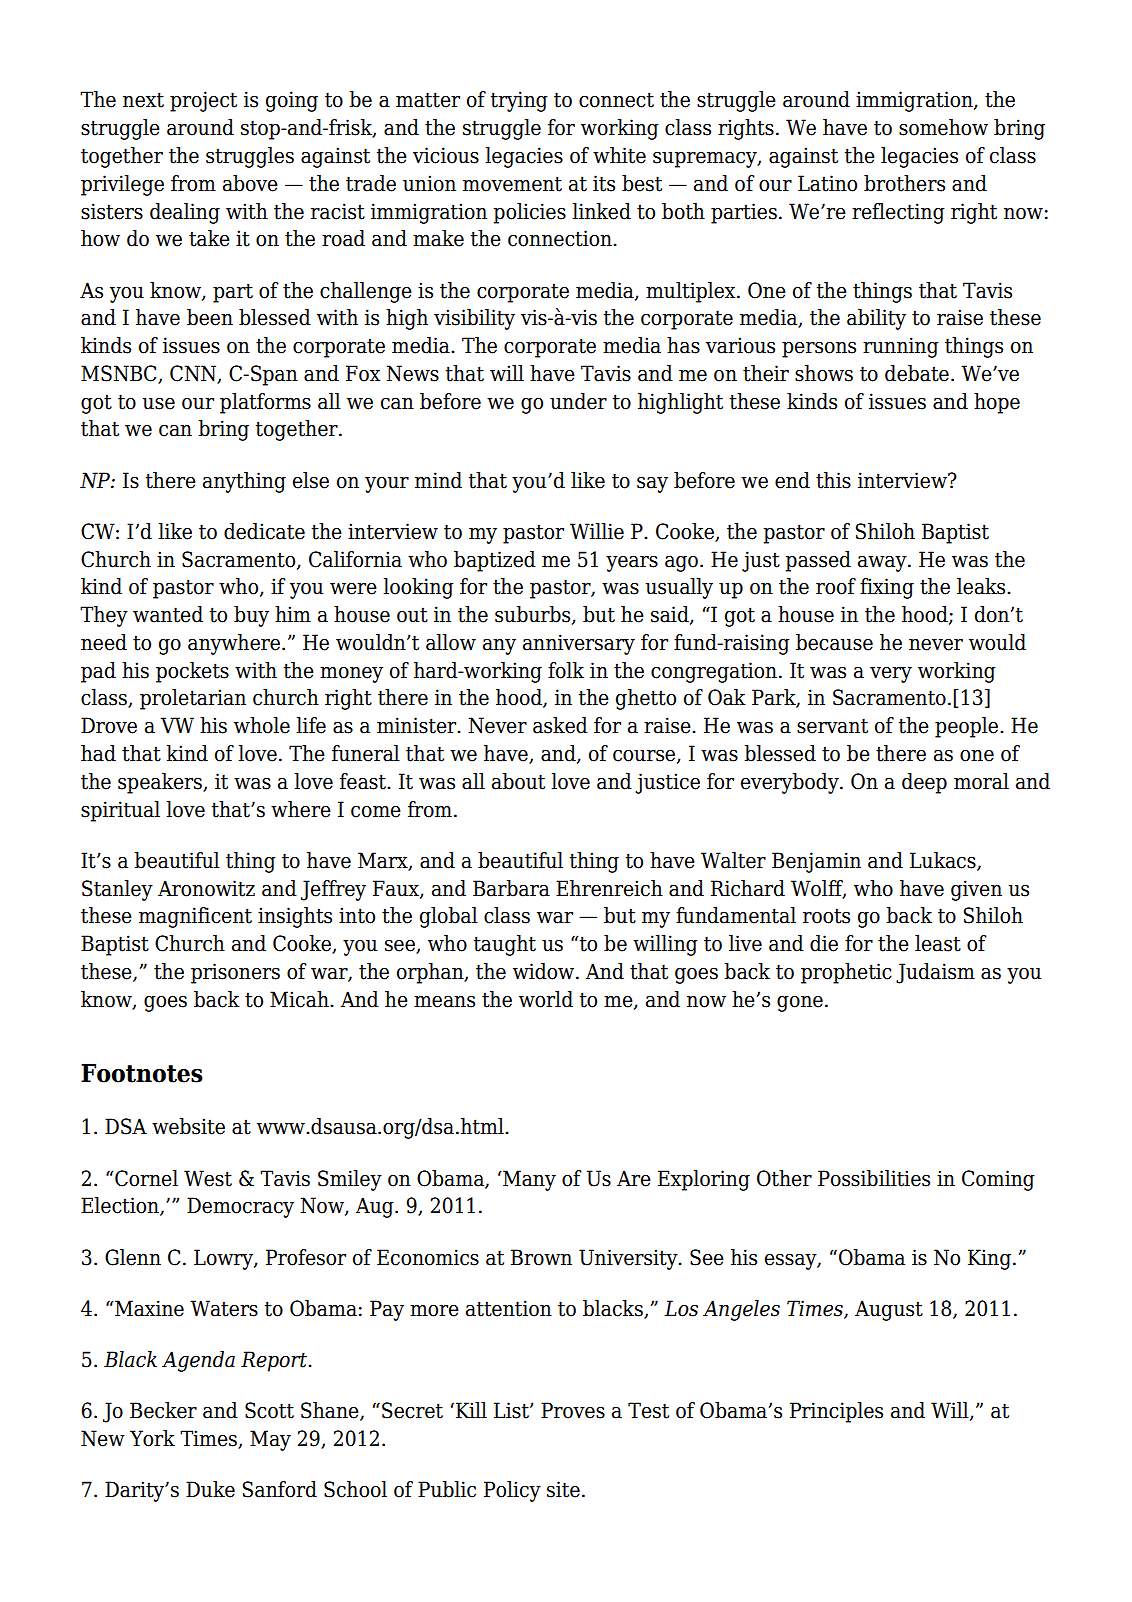 The width and height of the screenshot is (1132, 1602). What do you see at coordinates (836, 1412) in the screenshot?
I see `Principles` at bounding box center [836, 1412].
